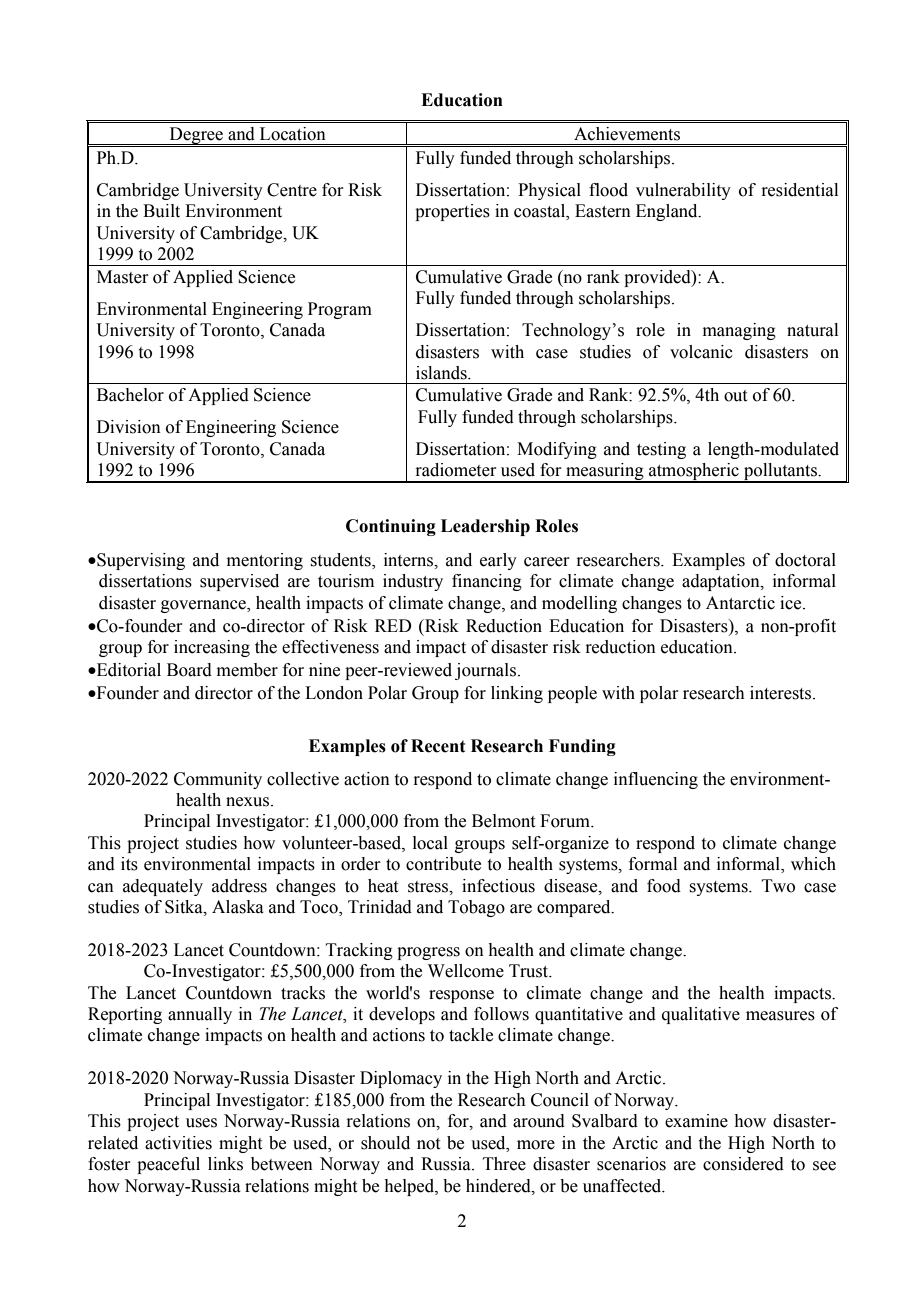  Describe the element at coordinates (163, 887) in the screenshot. I see `adequately` at that location.
